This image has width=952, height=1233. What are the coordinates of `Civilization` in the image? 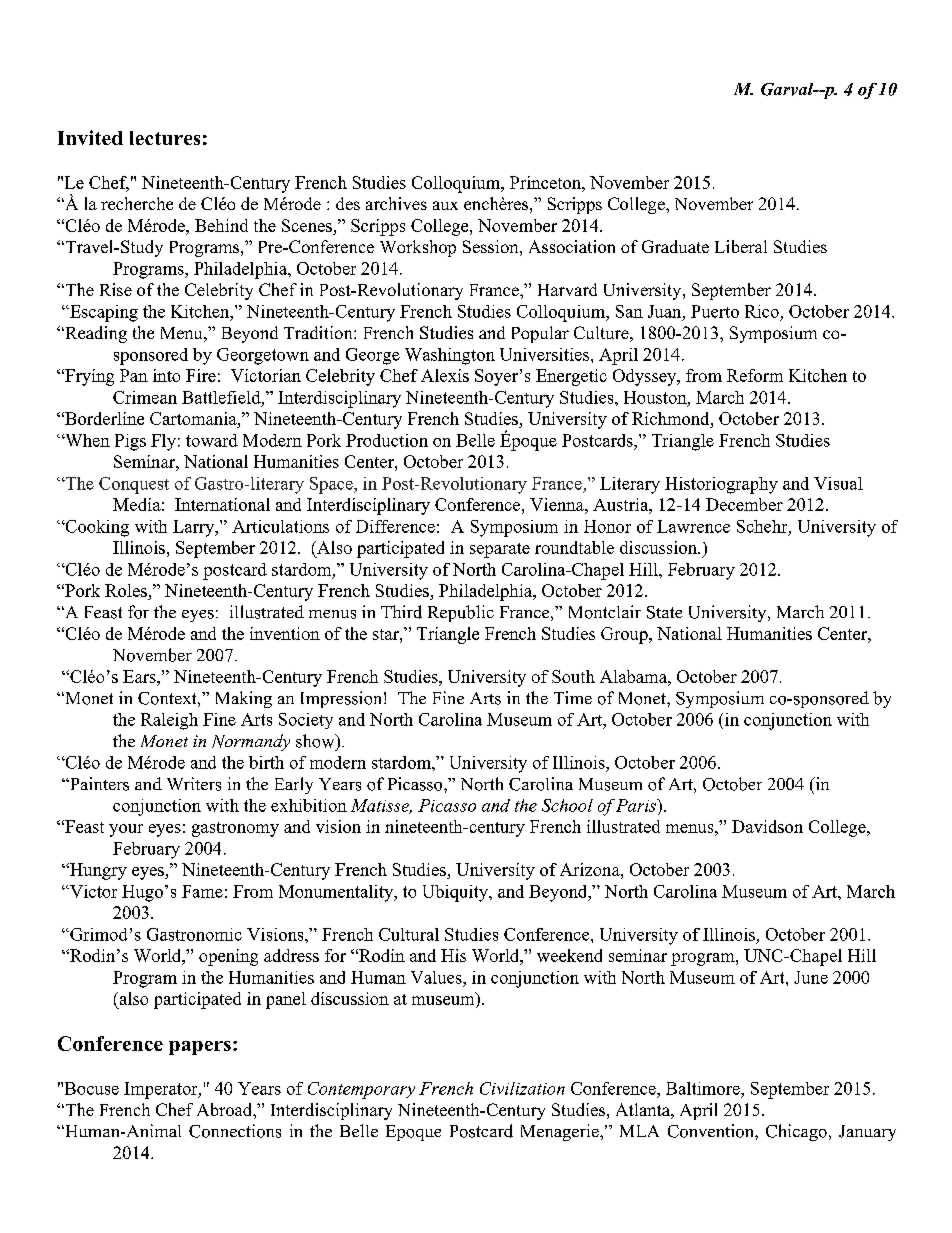 It's located at (522, 1088).
